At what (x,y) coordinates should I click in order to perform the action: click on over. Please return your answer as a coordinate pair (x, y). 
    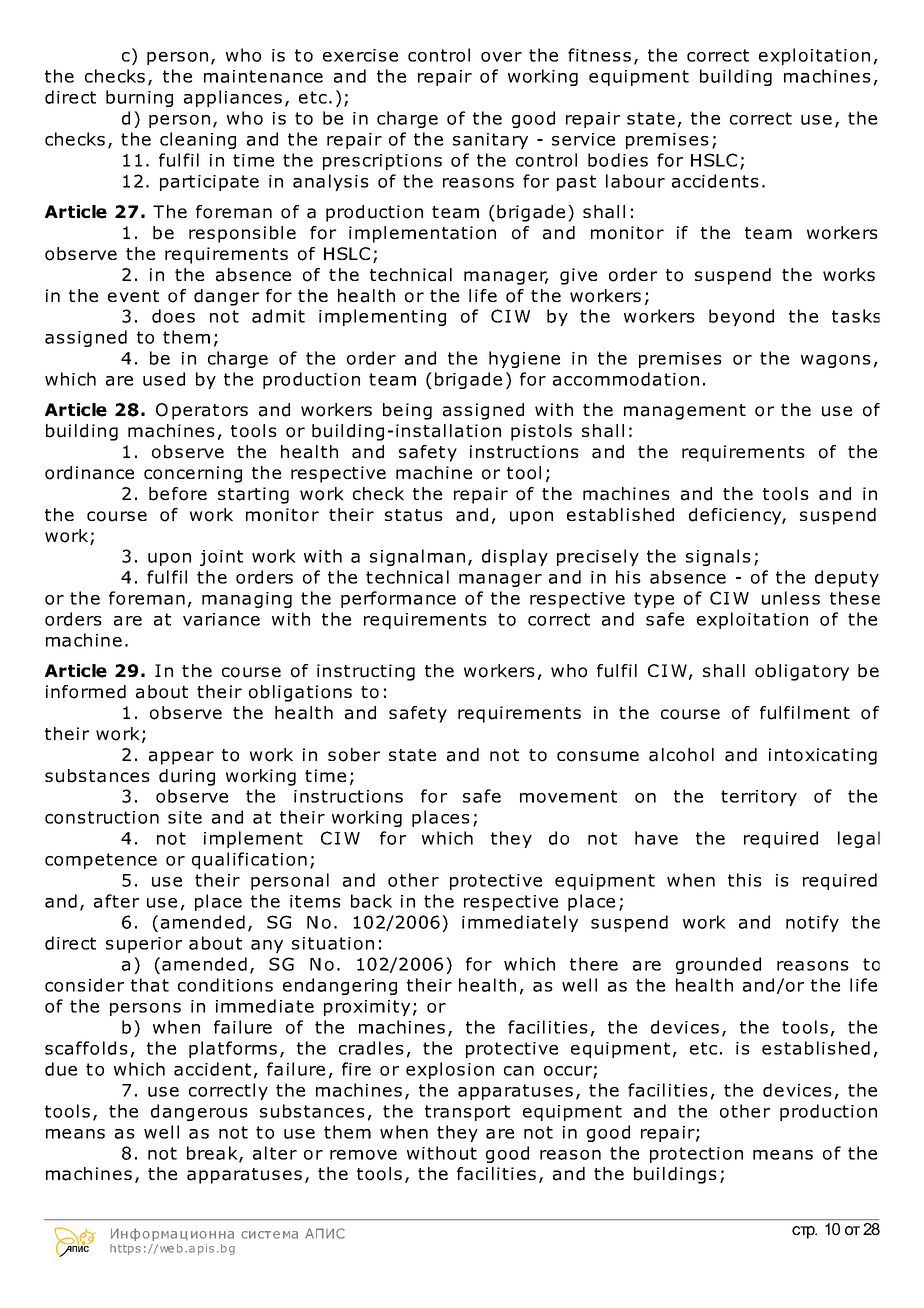
    Looking at the image, I should click on (501, 57).
